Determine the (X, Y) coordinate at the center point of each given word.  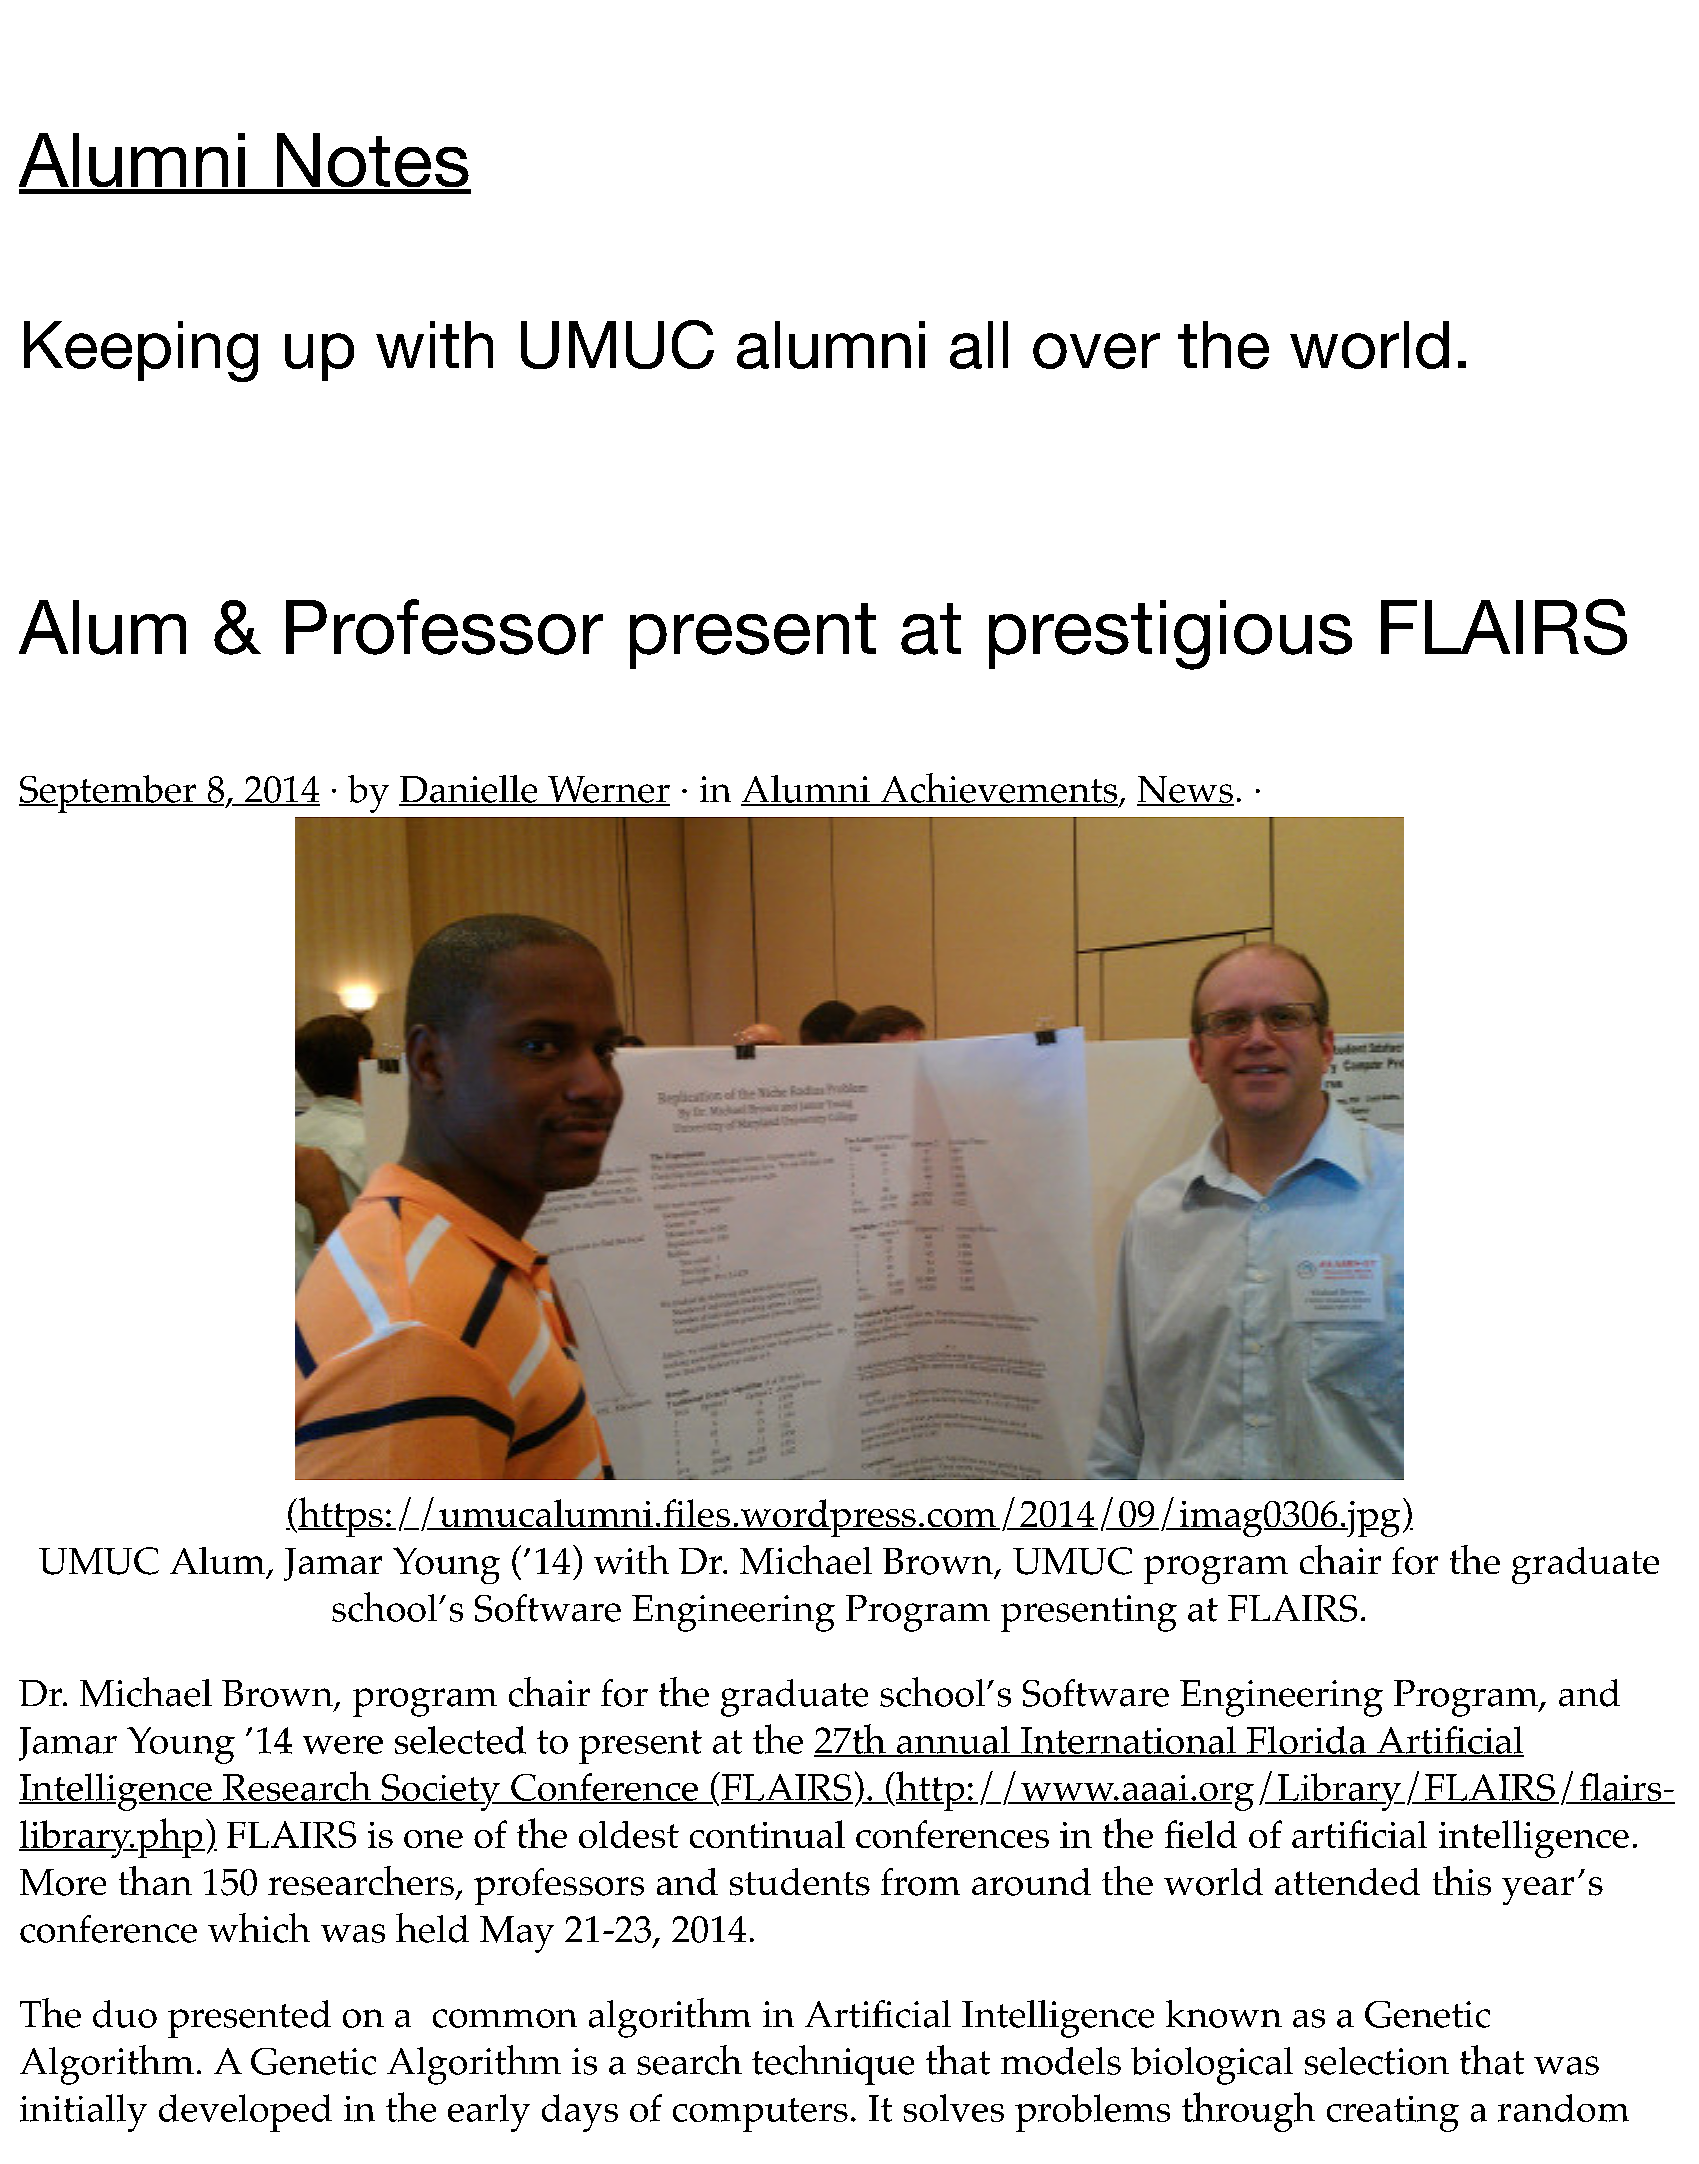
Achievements (998, 789)
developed (245, 2113)
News (1185, 790)
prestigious (1170, 635)
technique (833, 2065)
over (1096, 351)
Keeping (141, 351)
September (109, 794)
